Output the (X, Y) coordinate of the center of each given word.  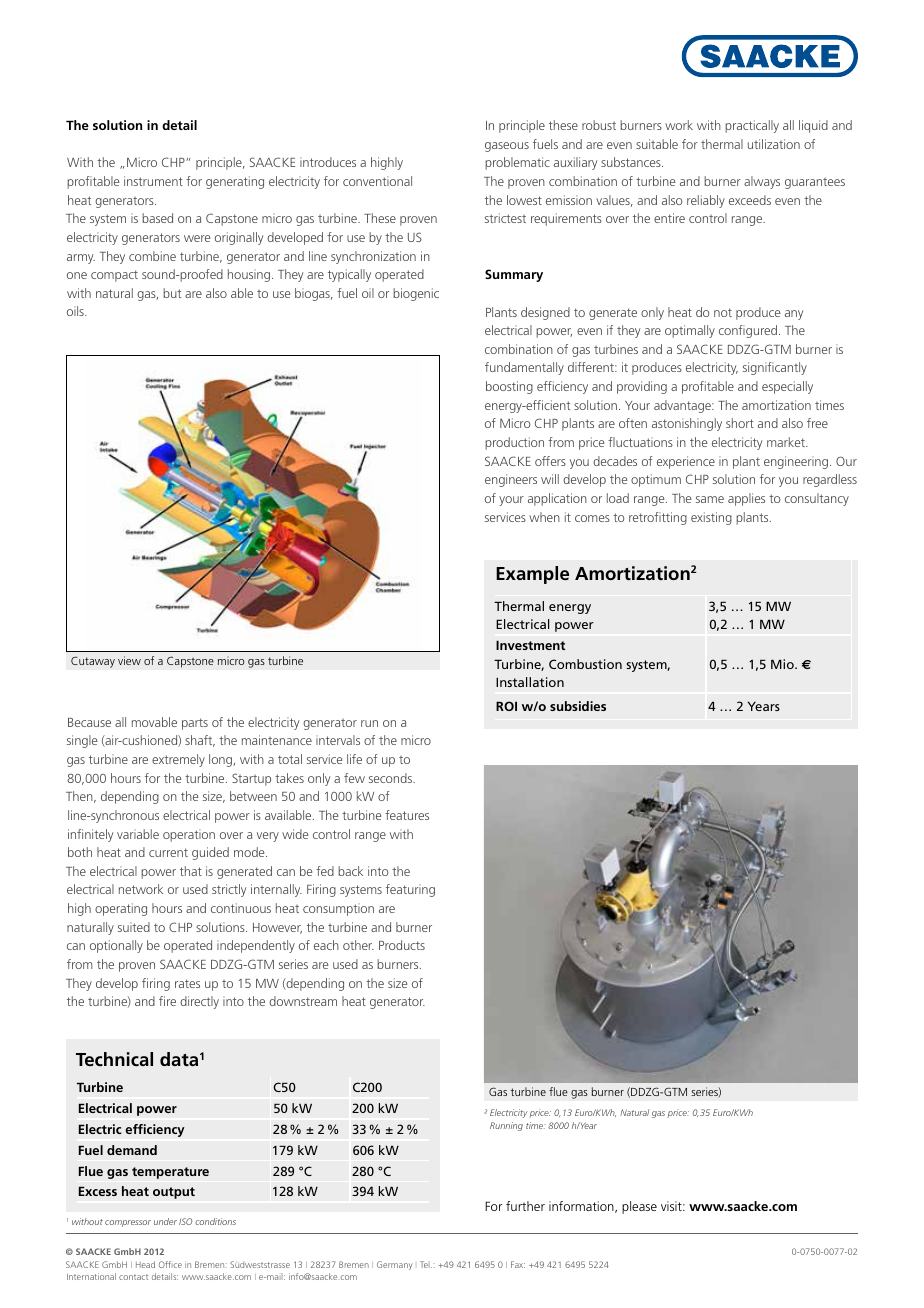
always (762, 182)
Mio (783, 664)
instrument (153, 181)
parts (195, 724)
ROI (506, 706)
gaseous (507, 147)
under (165, 1221)
